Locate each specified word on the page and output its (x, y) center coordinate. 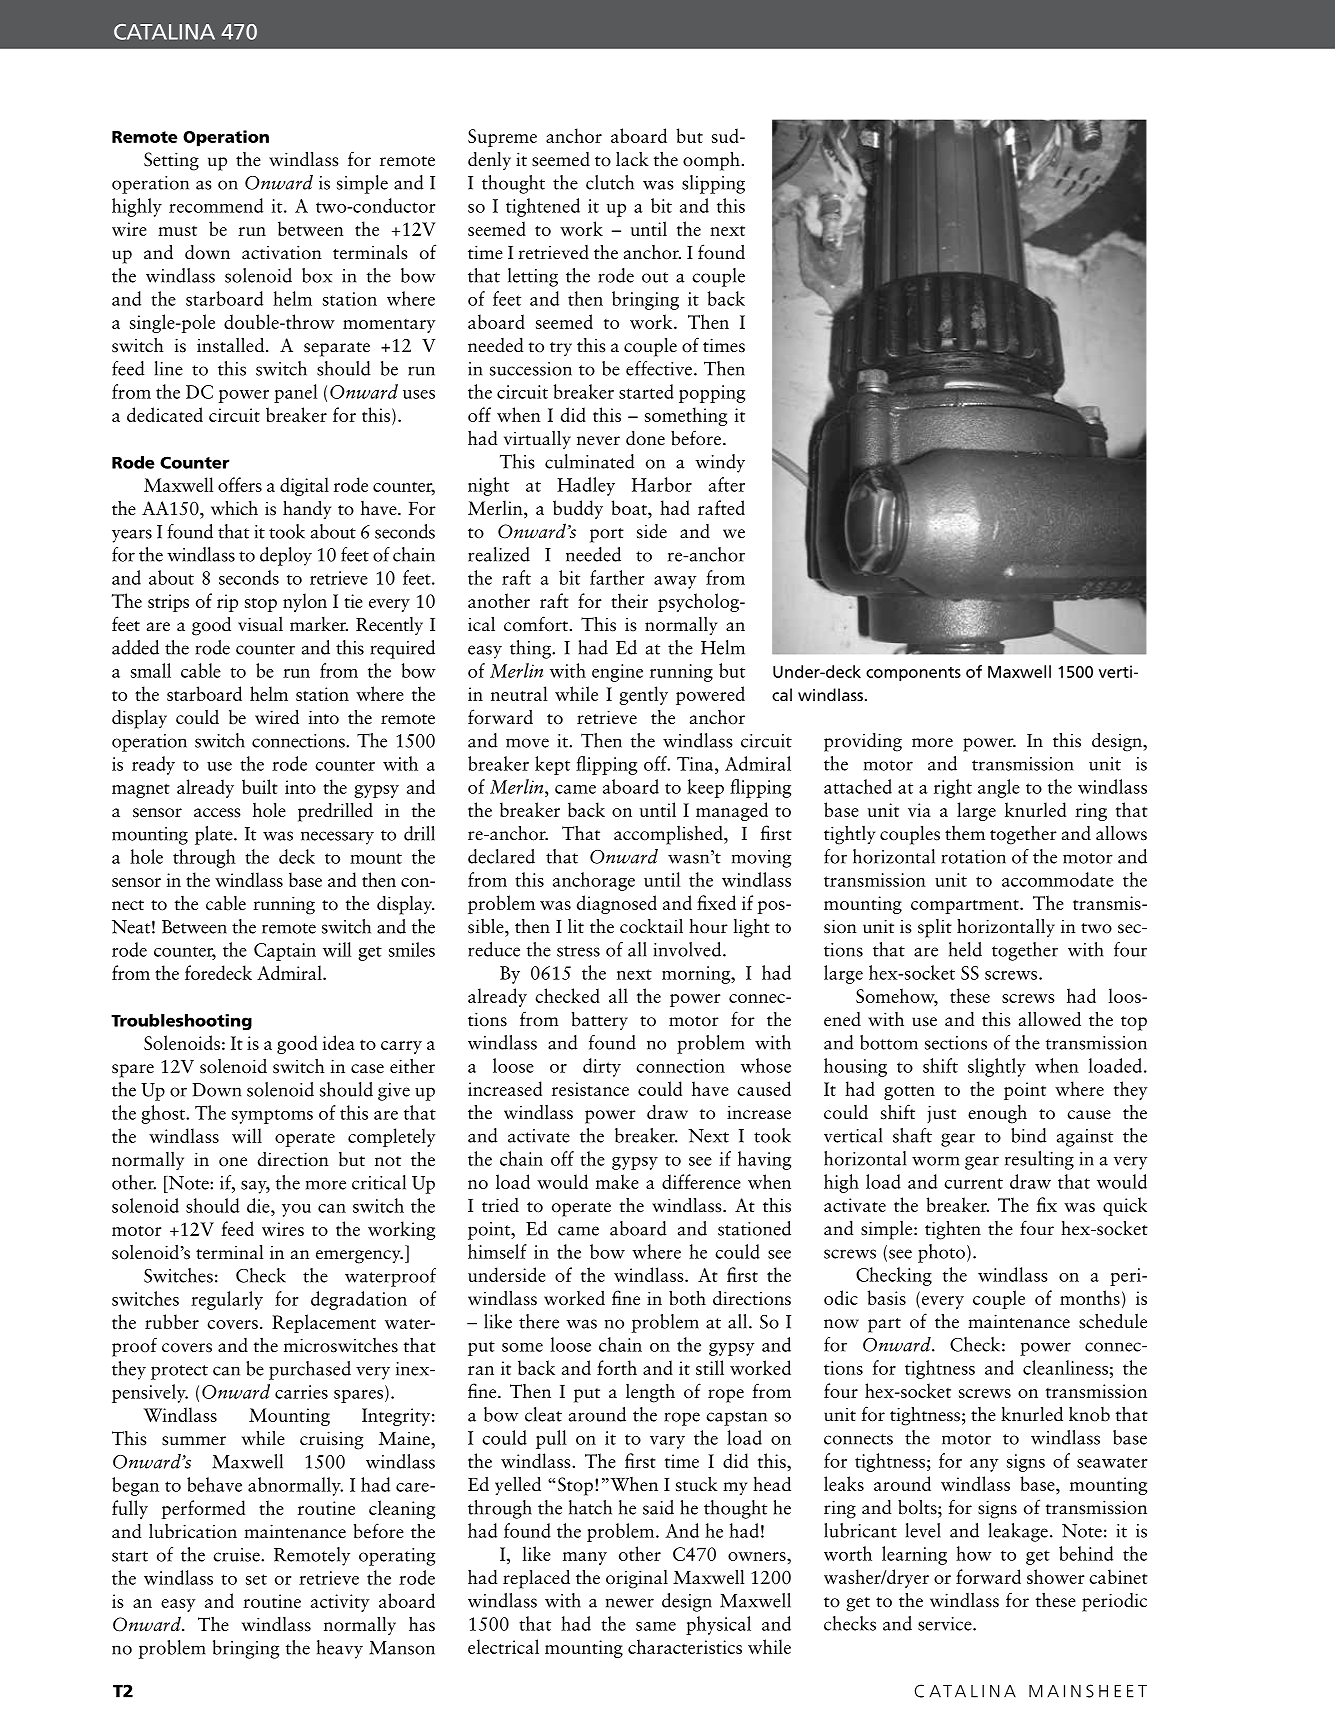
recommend (216, 205)
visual (260, 624)
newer (630, 1603)
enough (997, 1114)
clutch (610, 182)
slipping (713, 184)
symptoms (272, 1116)
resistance (590, 1089)
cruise (237, 1555)
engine (617, 673)
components (913, 674)
